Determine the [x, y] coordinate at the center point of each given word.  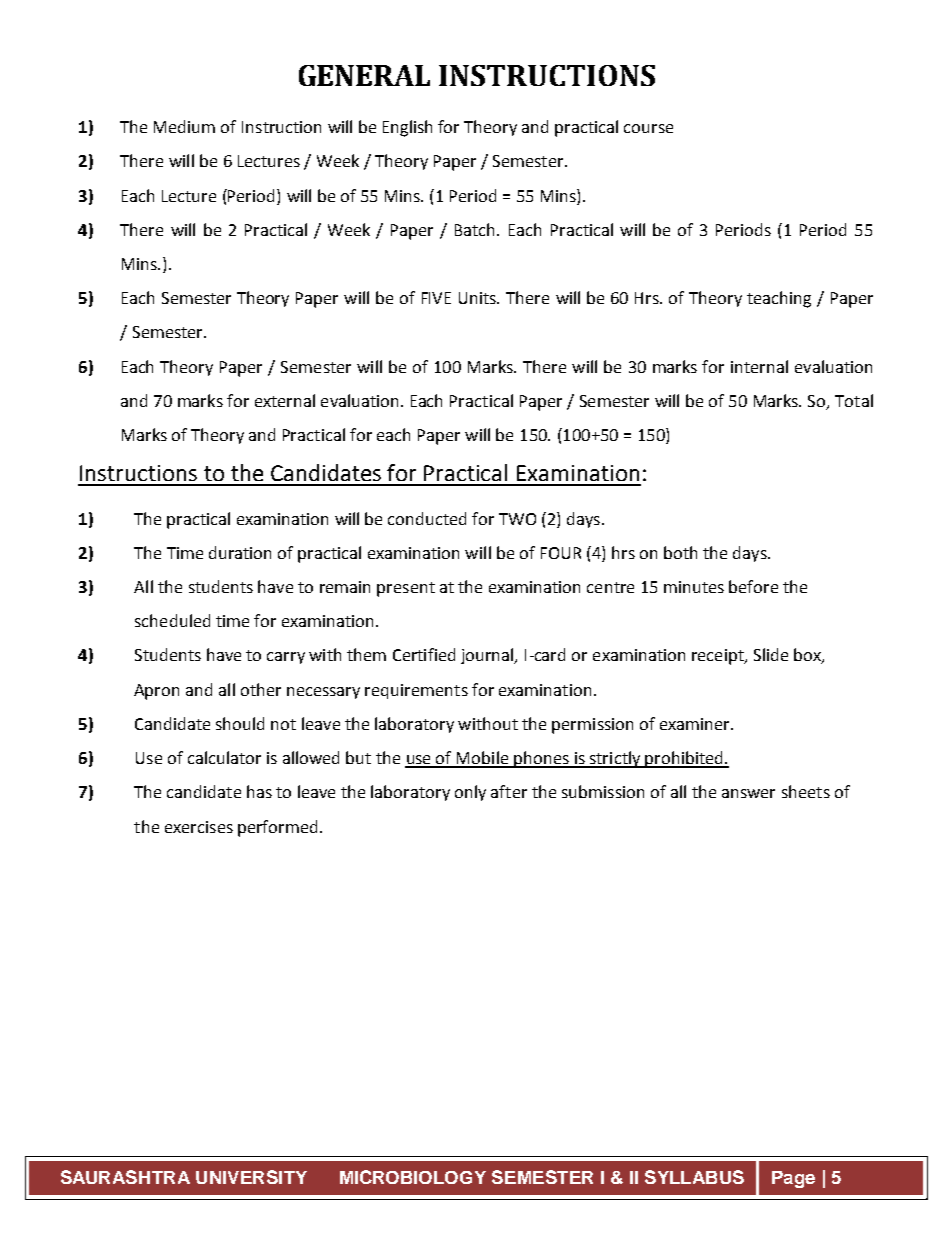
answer [748, 793]
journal [488, 656]
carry [286, 658]
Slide [771, 654]
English [407, 128]
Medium [184, 126]
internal [759, 366]
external [285, 400]
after [509, 791]
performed [277, 828]
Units [479, 298]
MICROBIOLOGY [413, 1177]
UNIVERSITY [251, 1177]
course [648, 128]
